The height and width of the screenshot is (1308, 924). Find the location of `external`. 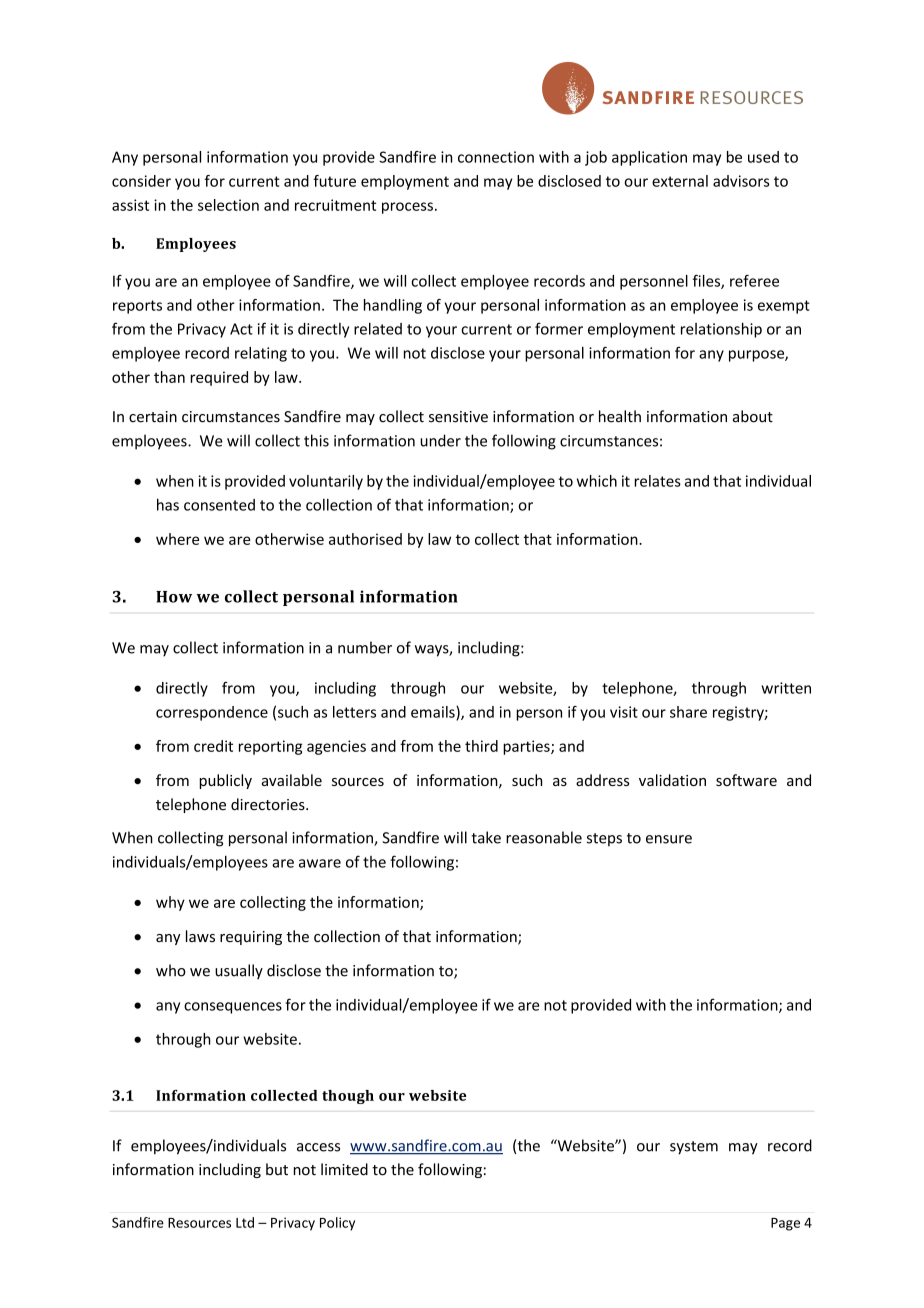

external is located at coordinates (680, 181).
